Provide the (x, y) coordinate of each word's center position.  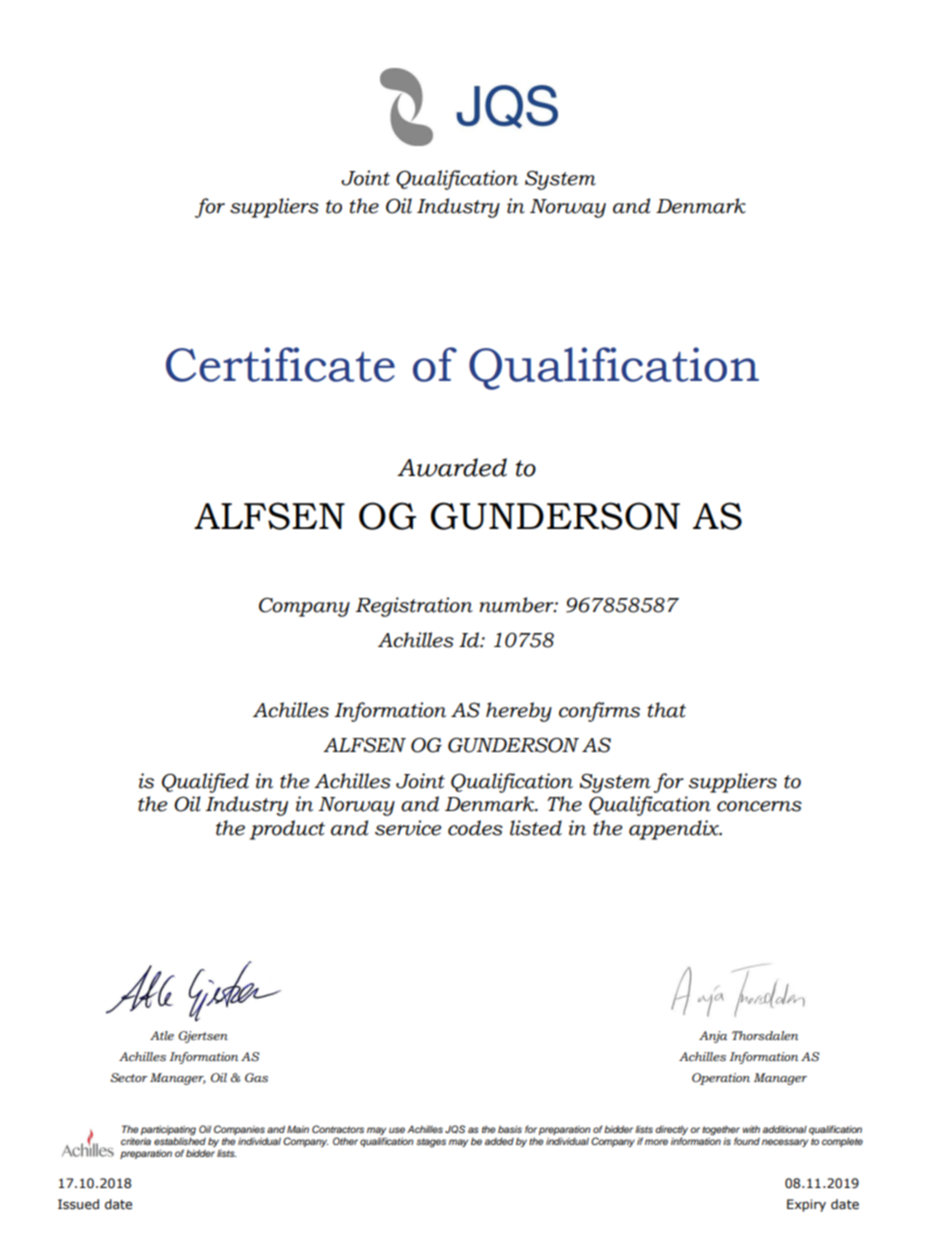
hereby (519, 712)
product (287, 830)
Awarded (452, 467)
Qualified (205, 783)
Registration (414, 607)
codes (475, 828)
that (666, 710)
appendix (675, 830)
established (180, 1140)
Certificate (280, 364)
